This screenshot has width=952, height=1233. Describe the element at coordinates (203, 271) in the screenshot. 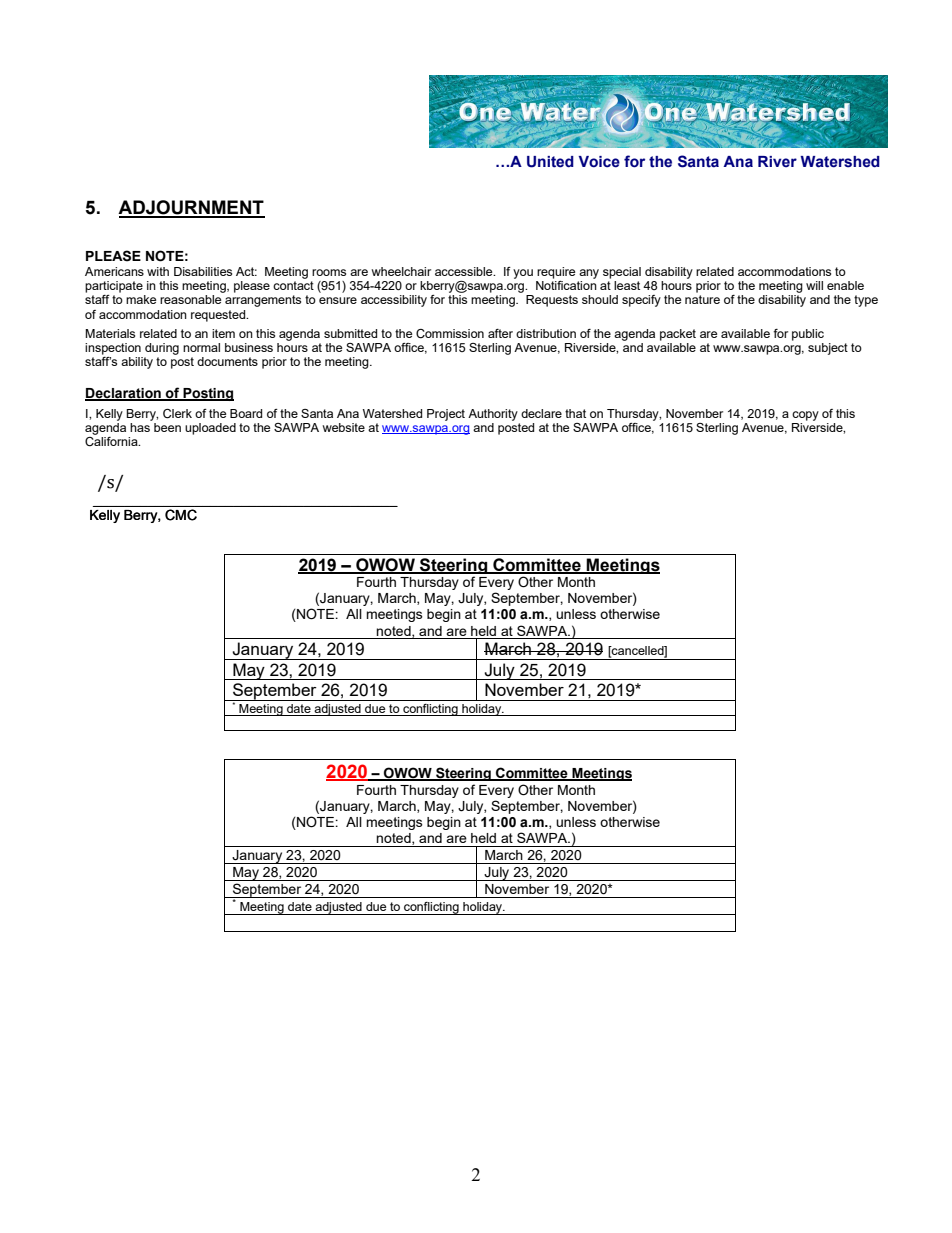

I see `Disabilities` at that location.
